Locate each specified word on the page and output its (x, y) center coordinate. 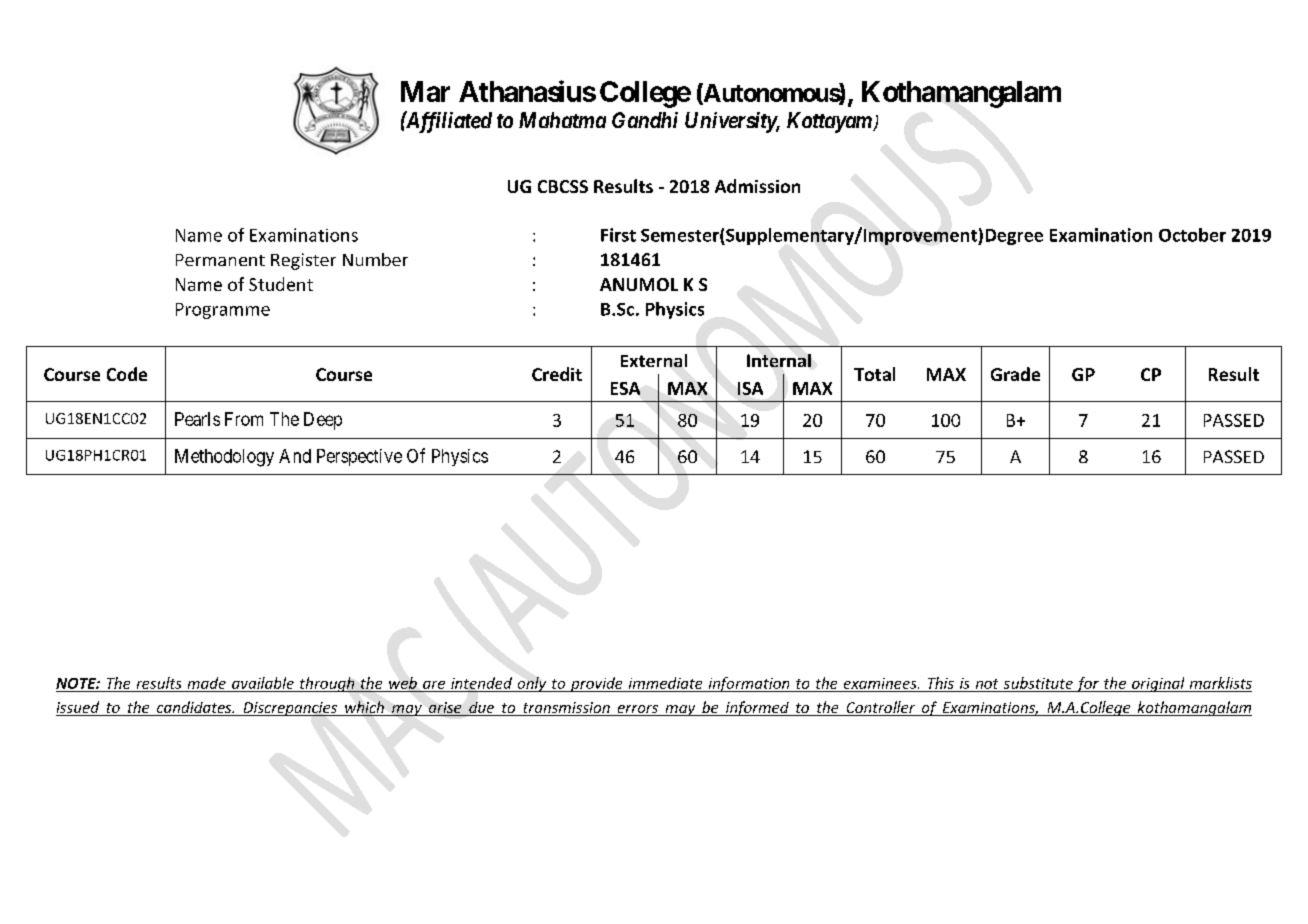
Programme (223, 311)
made (207, 683)
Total (874, 374)
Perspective (359, 457)
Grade (1015, 374)
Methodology (224, 458)
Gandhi (645, 120)
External (654, 360)
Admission (757, 186)
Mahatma (562, 120)
